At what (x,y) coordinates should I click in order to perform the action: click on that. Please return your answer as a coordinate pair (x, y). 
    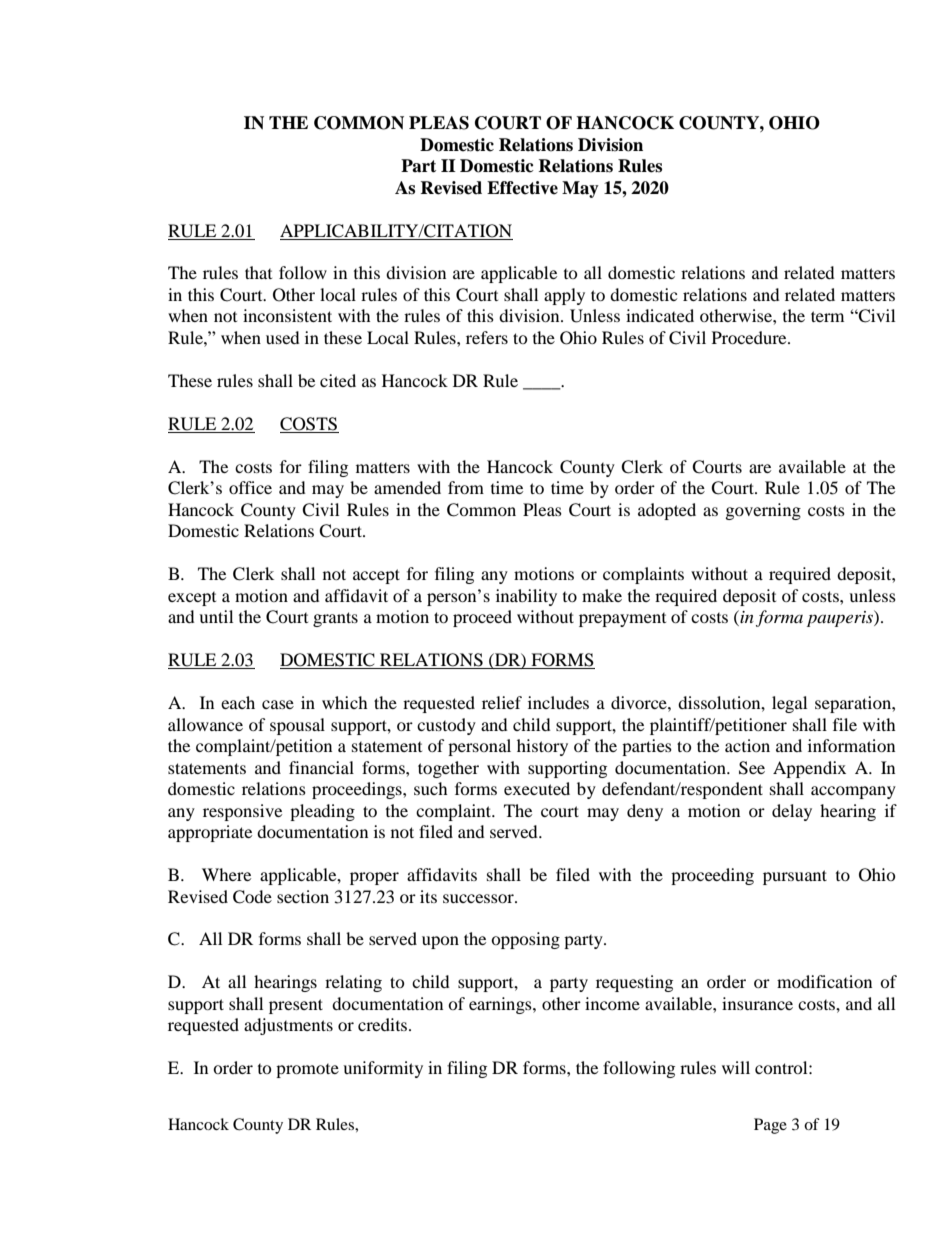
    Looking at the image, I should click on (258, 272).
